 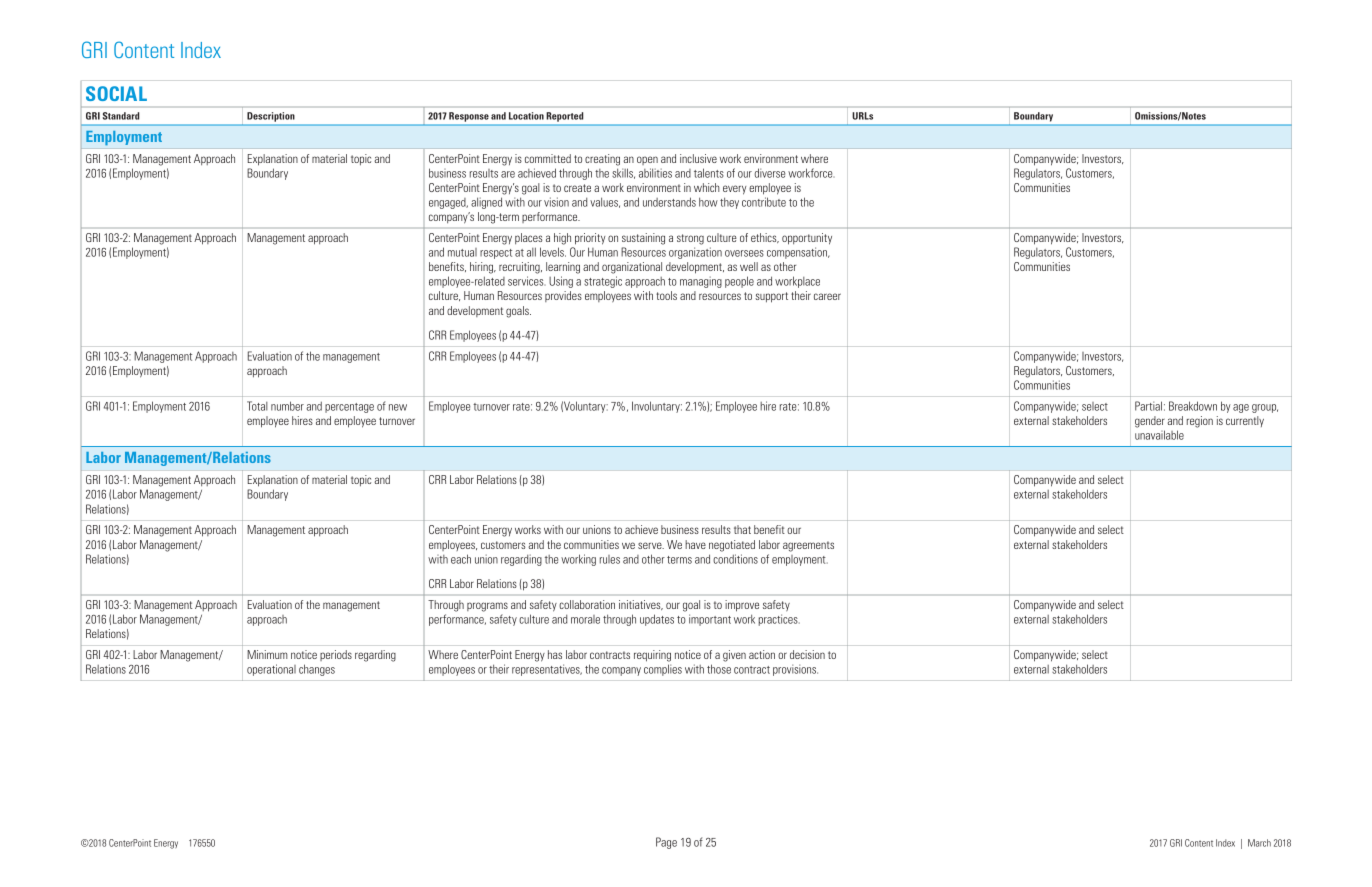 I want to click on Page, so click(x=666, y=843).
